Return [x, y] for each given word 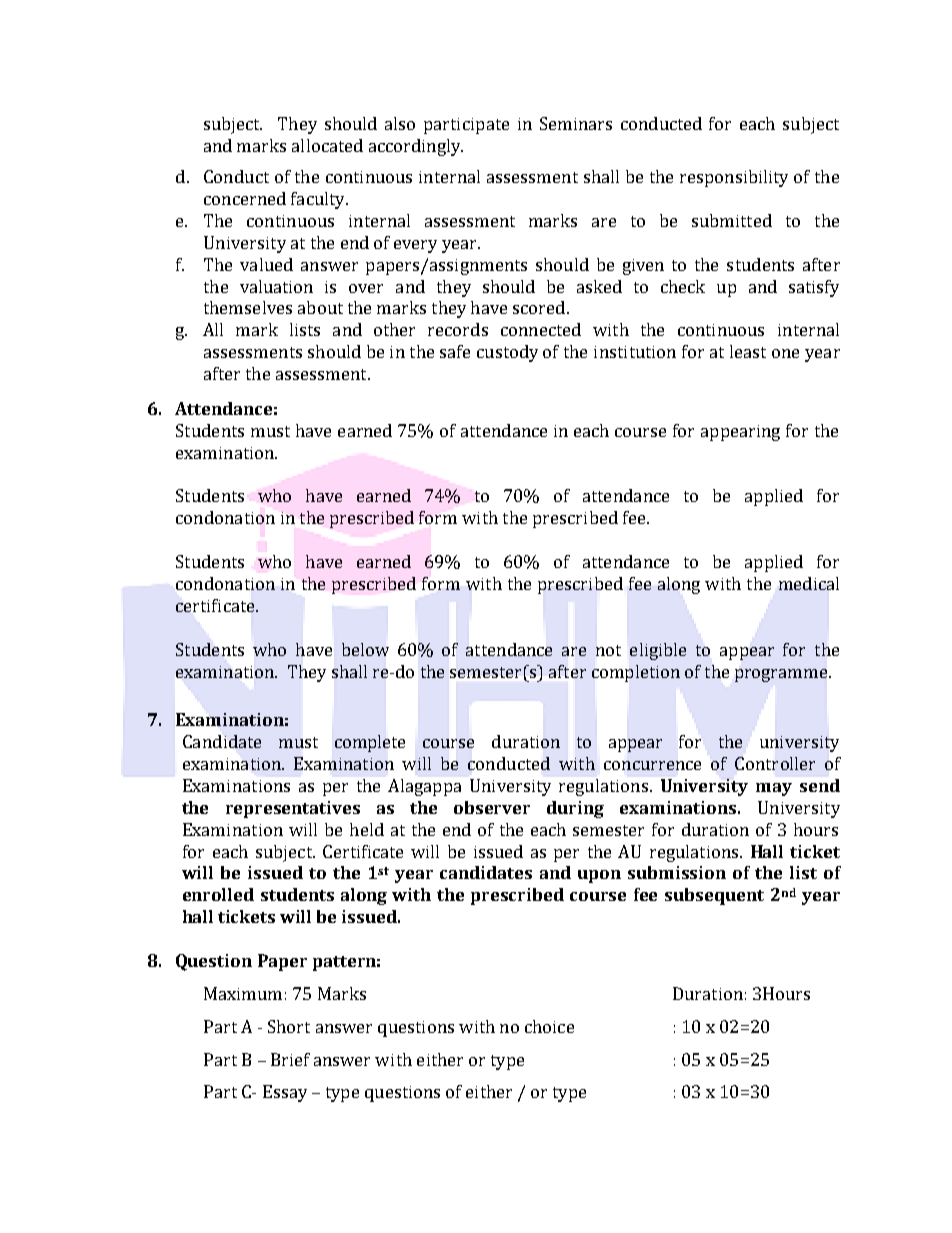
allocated [327, 145]
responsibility [734, 178]
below [365, 649]
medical [809, 583]
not [608, 650]
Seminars [576, 123]
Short [289, 1026]
